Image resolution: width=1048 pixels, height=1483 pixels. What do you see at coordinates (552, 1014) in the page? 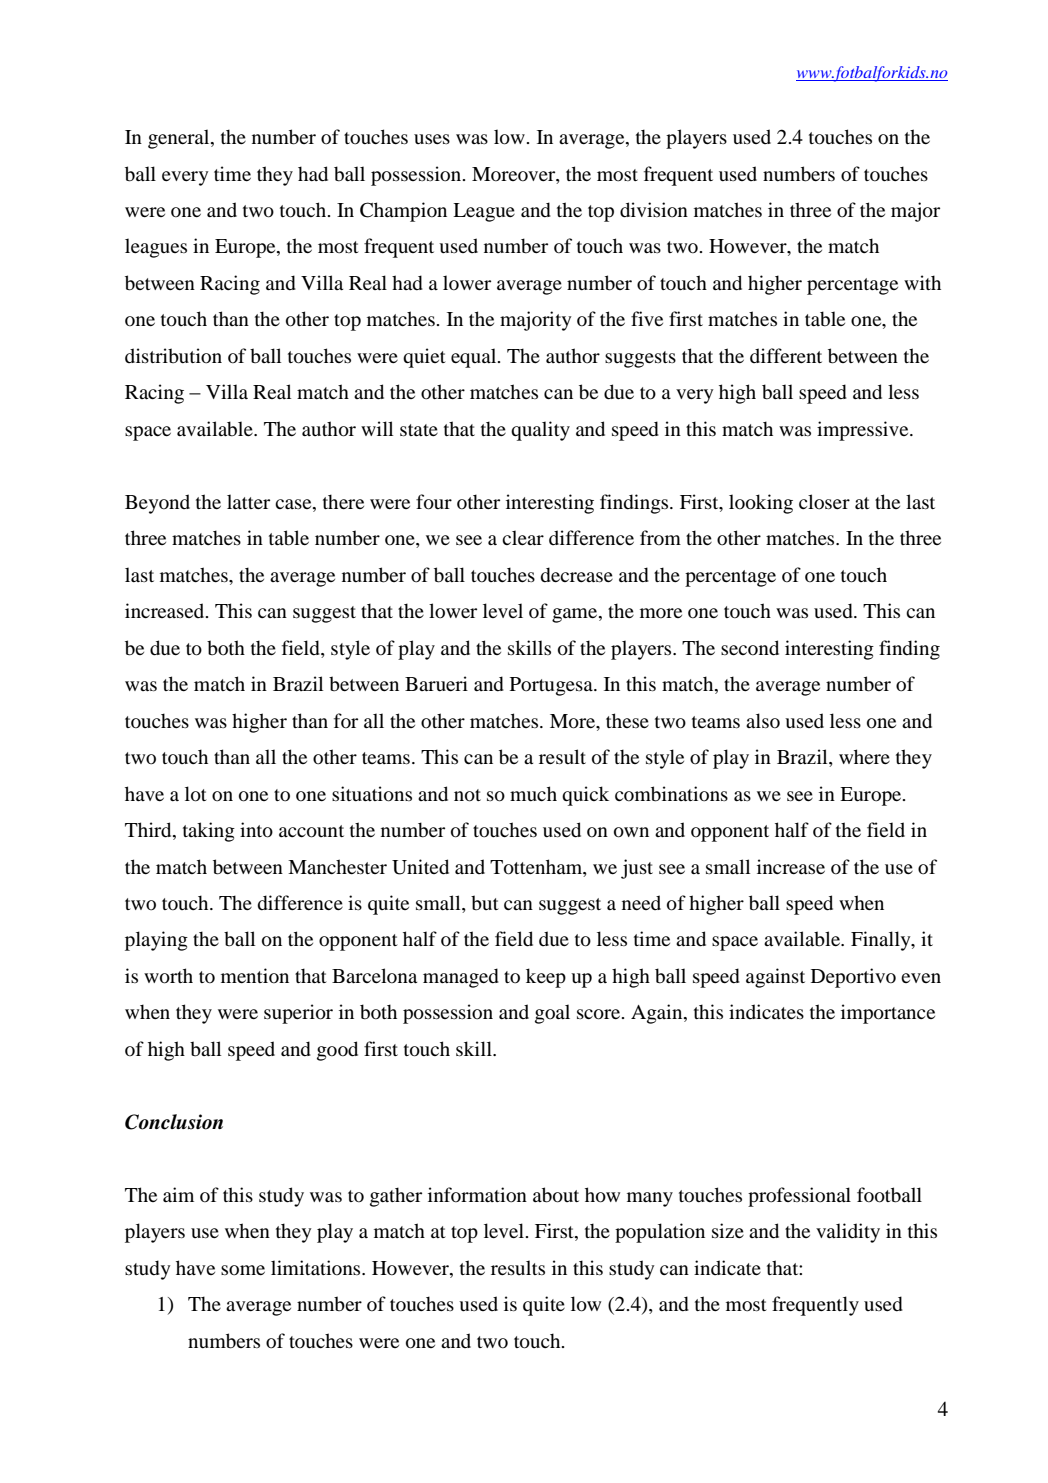
I see `goal` at bounding box center [552, 1014].
